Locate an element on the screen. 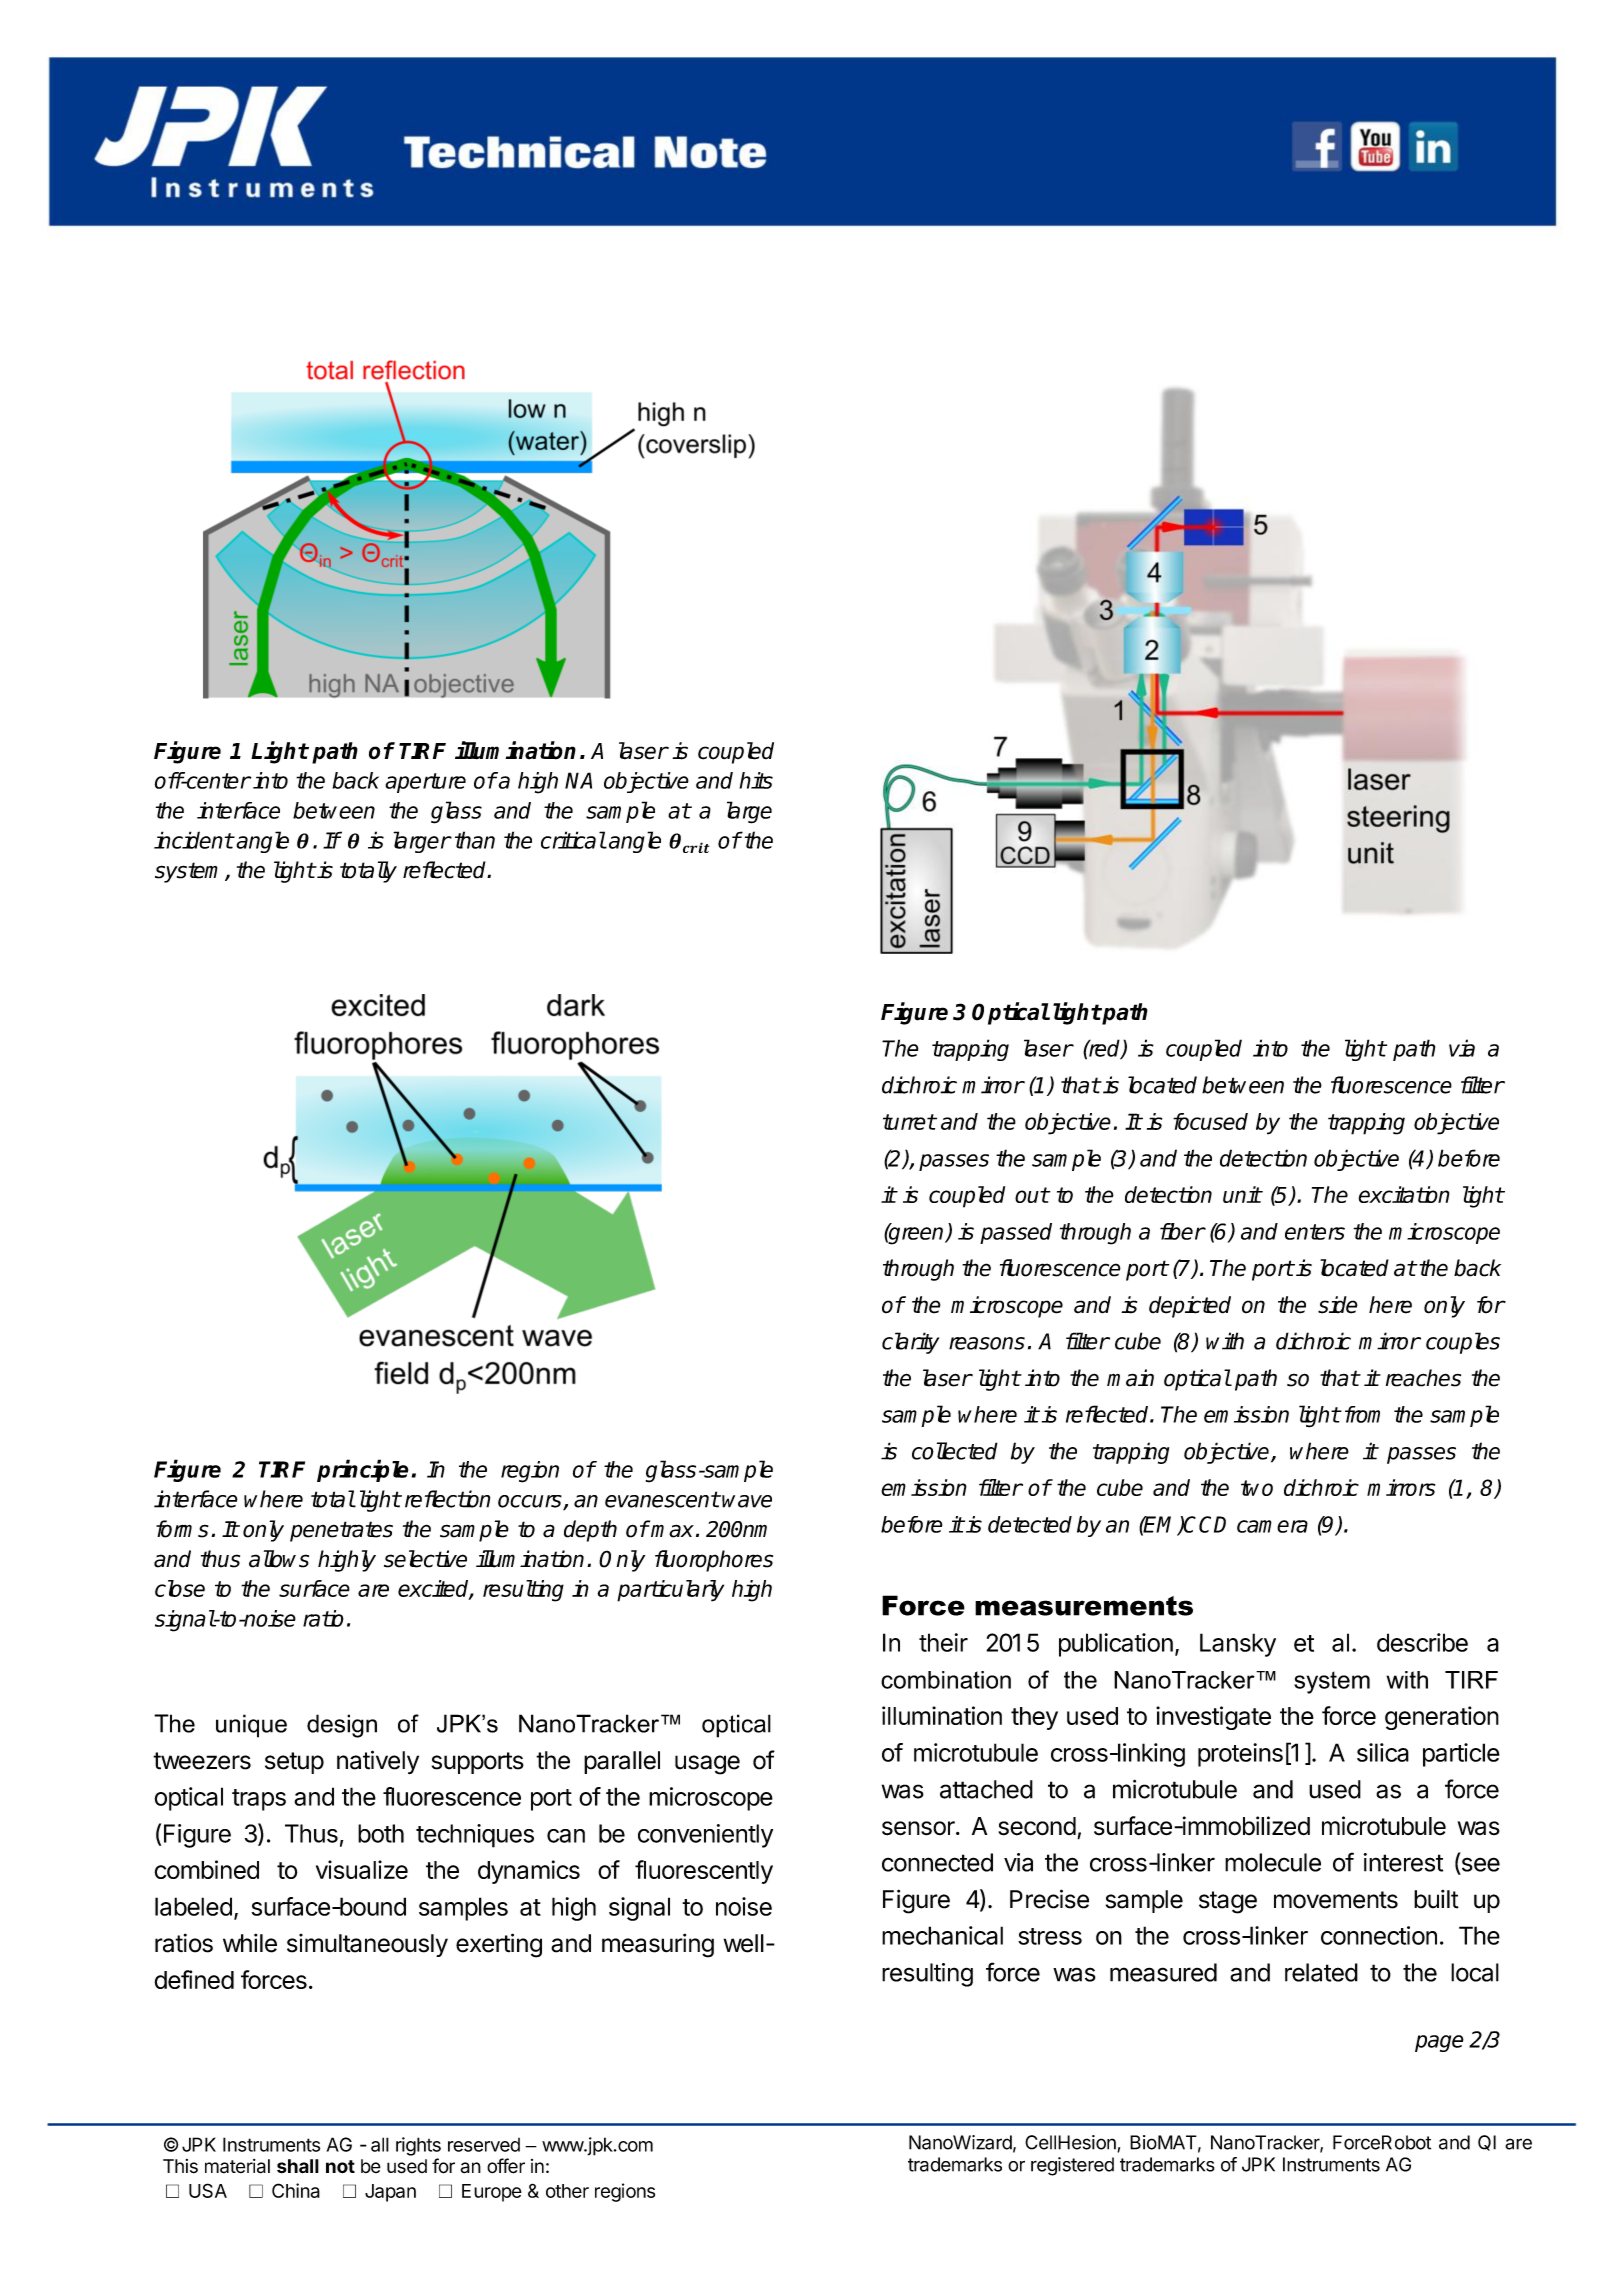 This screenshot has width=1615, height=2283. excitation is located at coordinates (1404, 1194).
